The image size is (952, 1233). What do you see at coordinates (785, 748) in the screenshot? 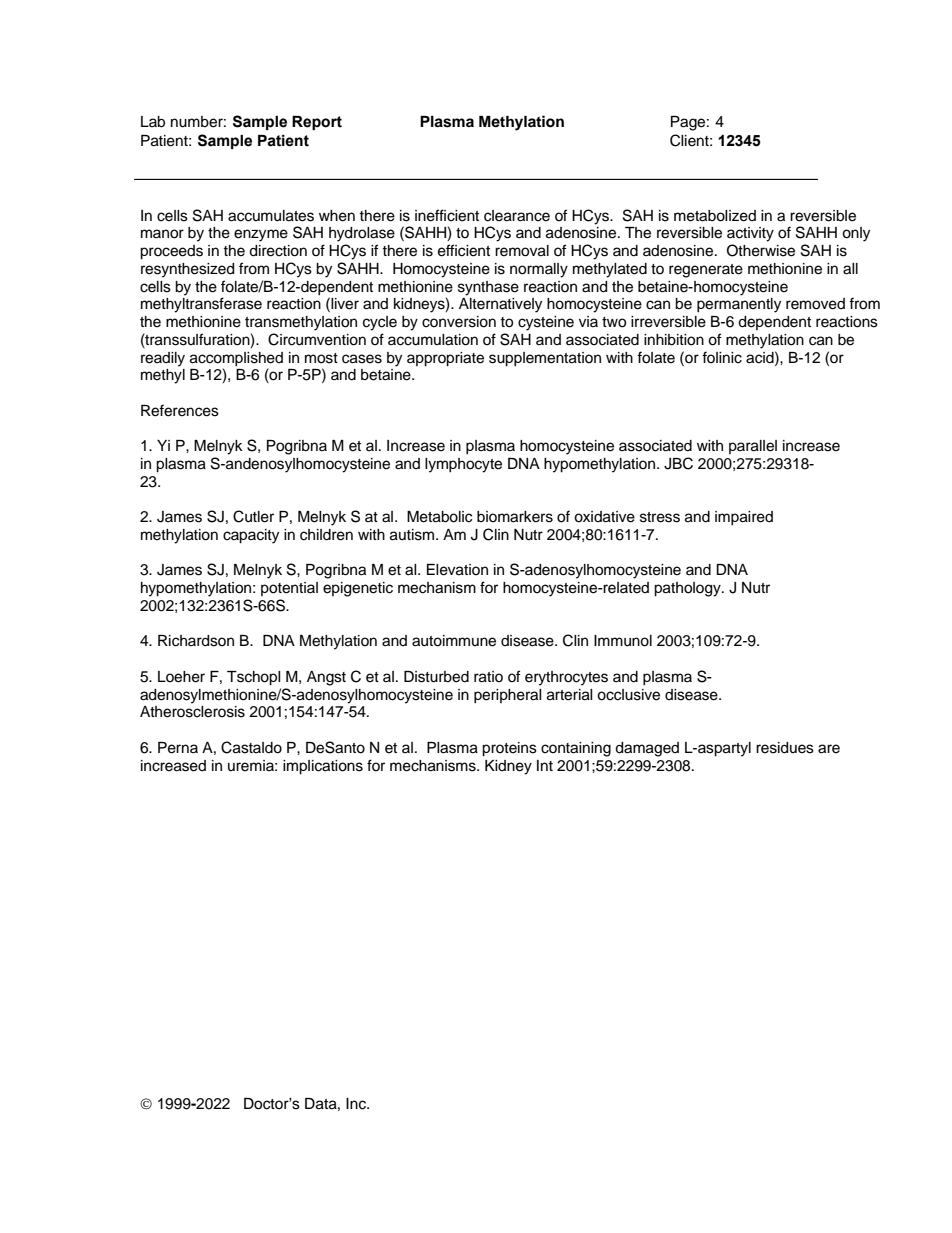
I see `residues` at bounding box center [785, 748].
